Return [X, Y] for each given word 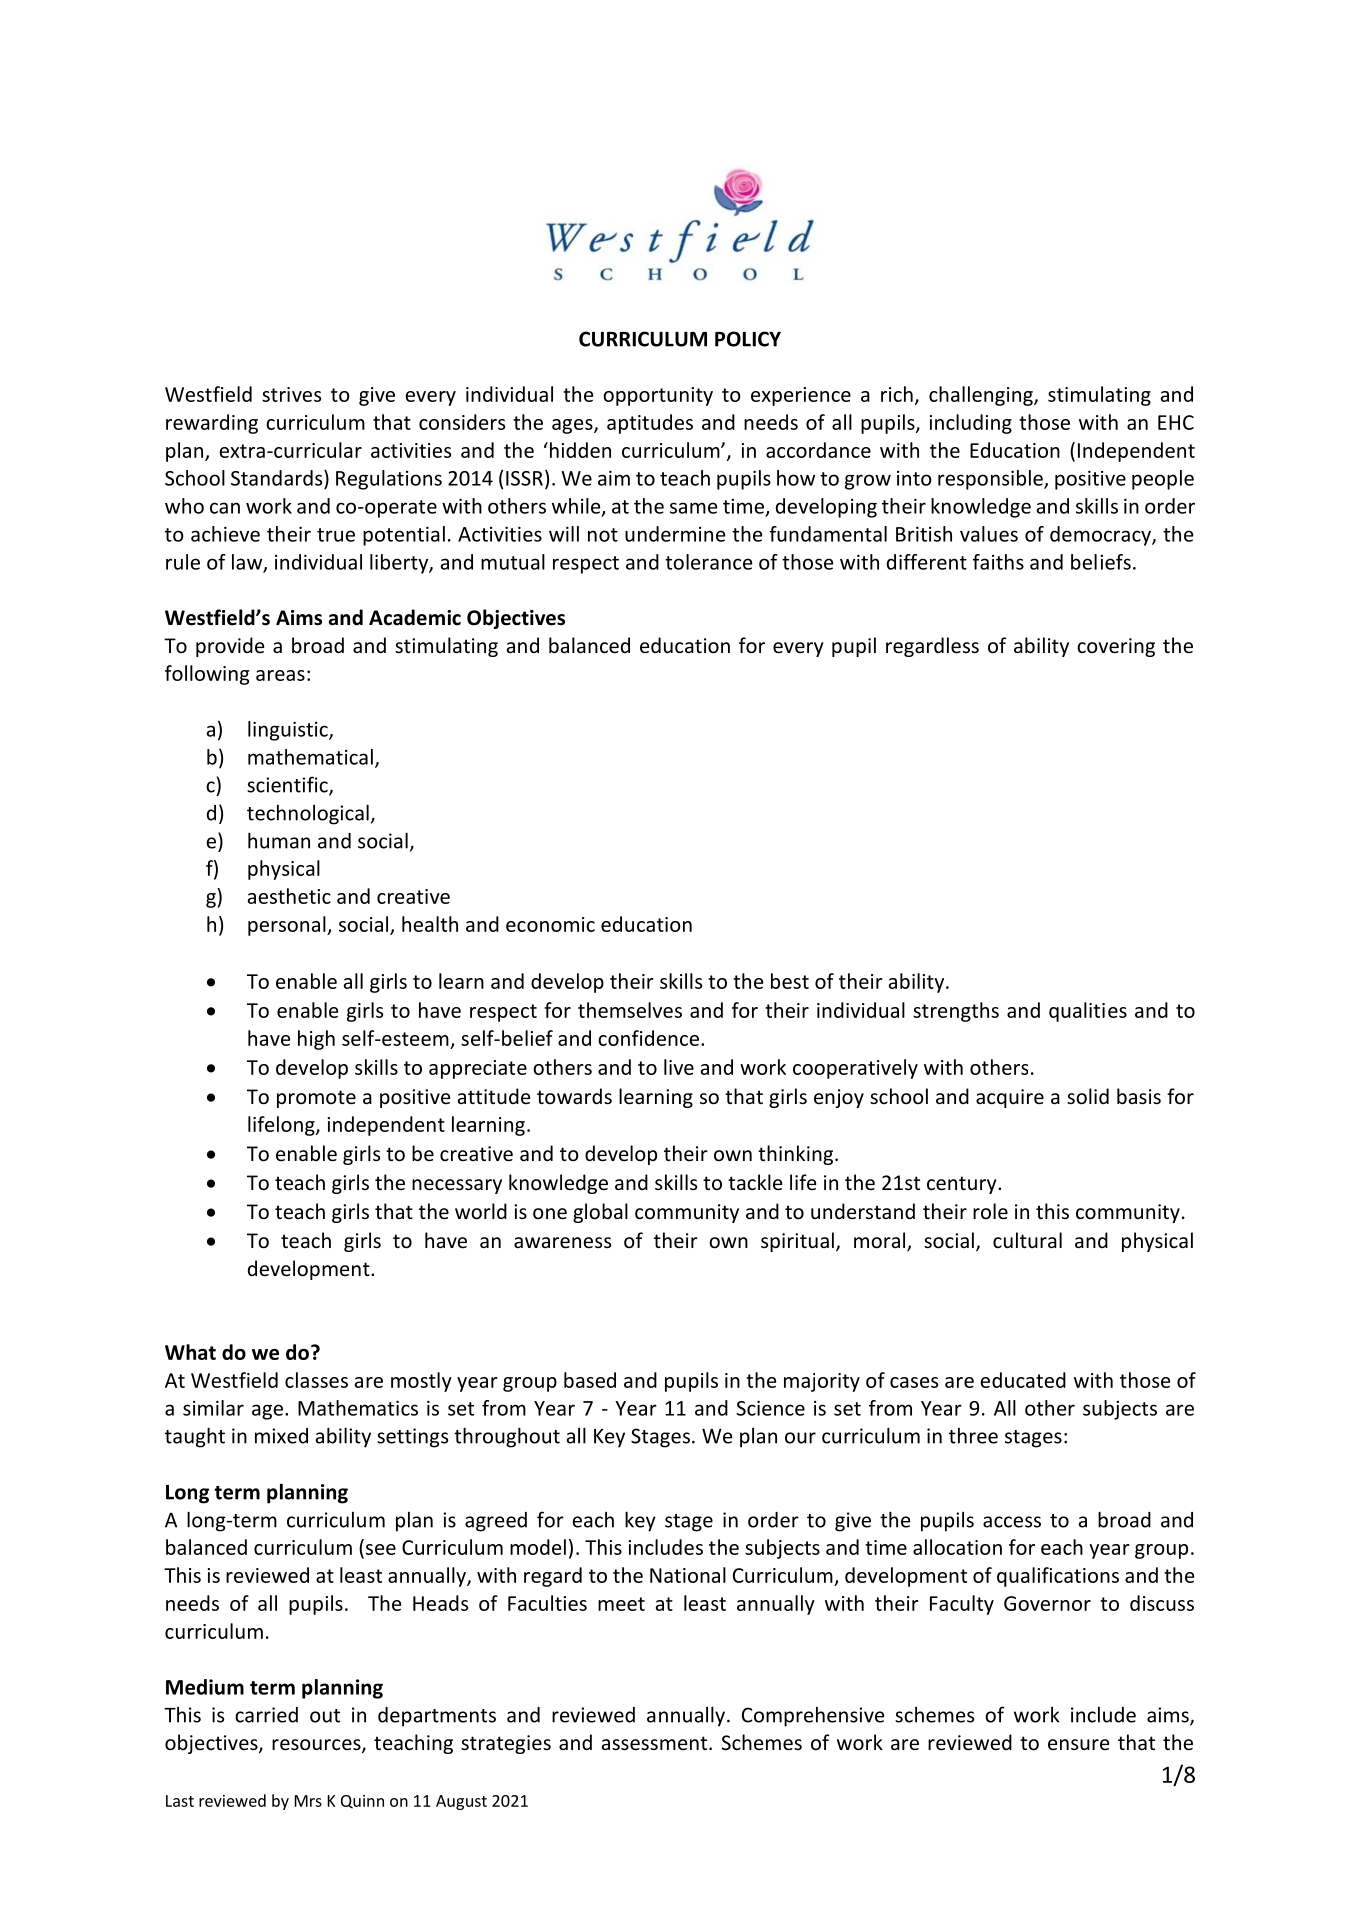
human [279, 840]
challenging [982, 396]
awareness [562, 1243]
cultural [1027, 1240]
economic [550, 924]
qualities [1088, 1012]
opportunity [658, 396]
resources [317, 1746]
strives [291, 394]
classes [316, 1380]
